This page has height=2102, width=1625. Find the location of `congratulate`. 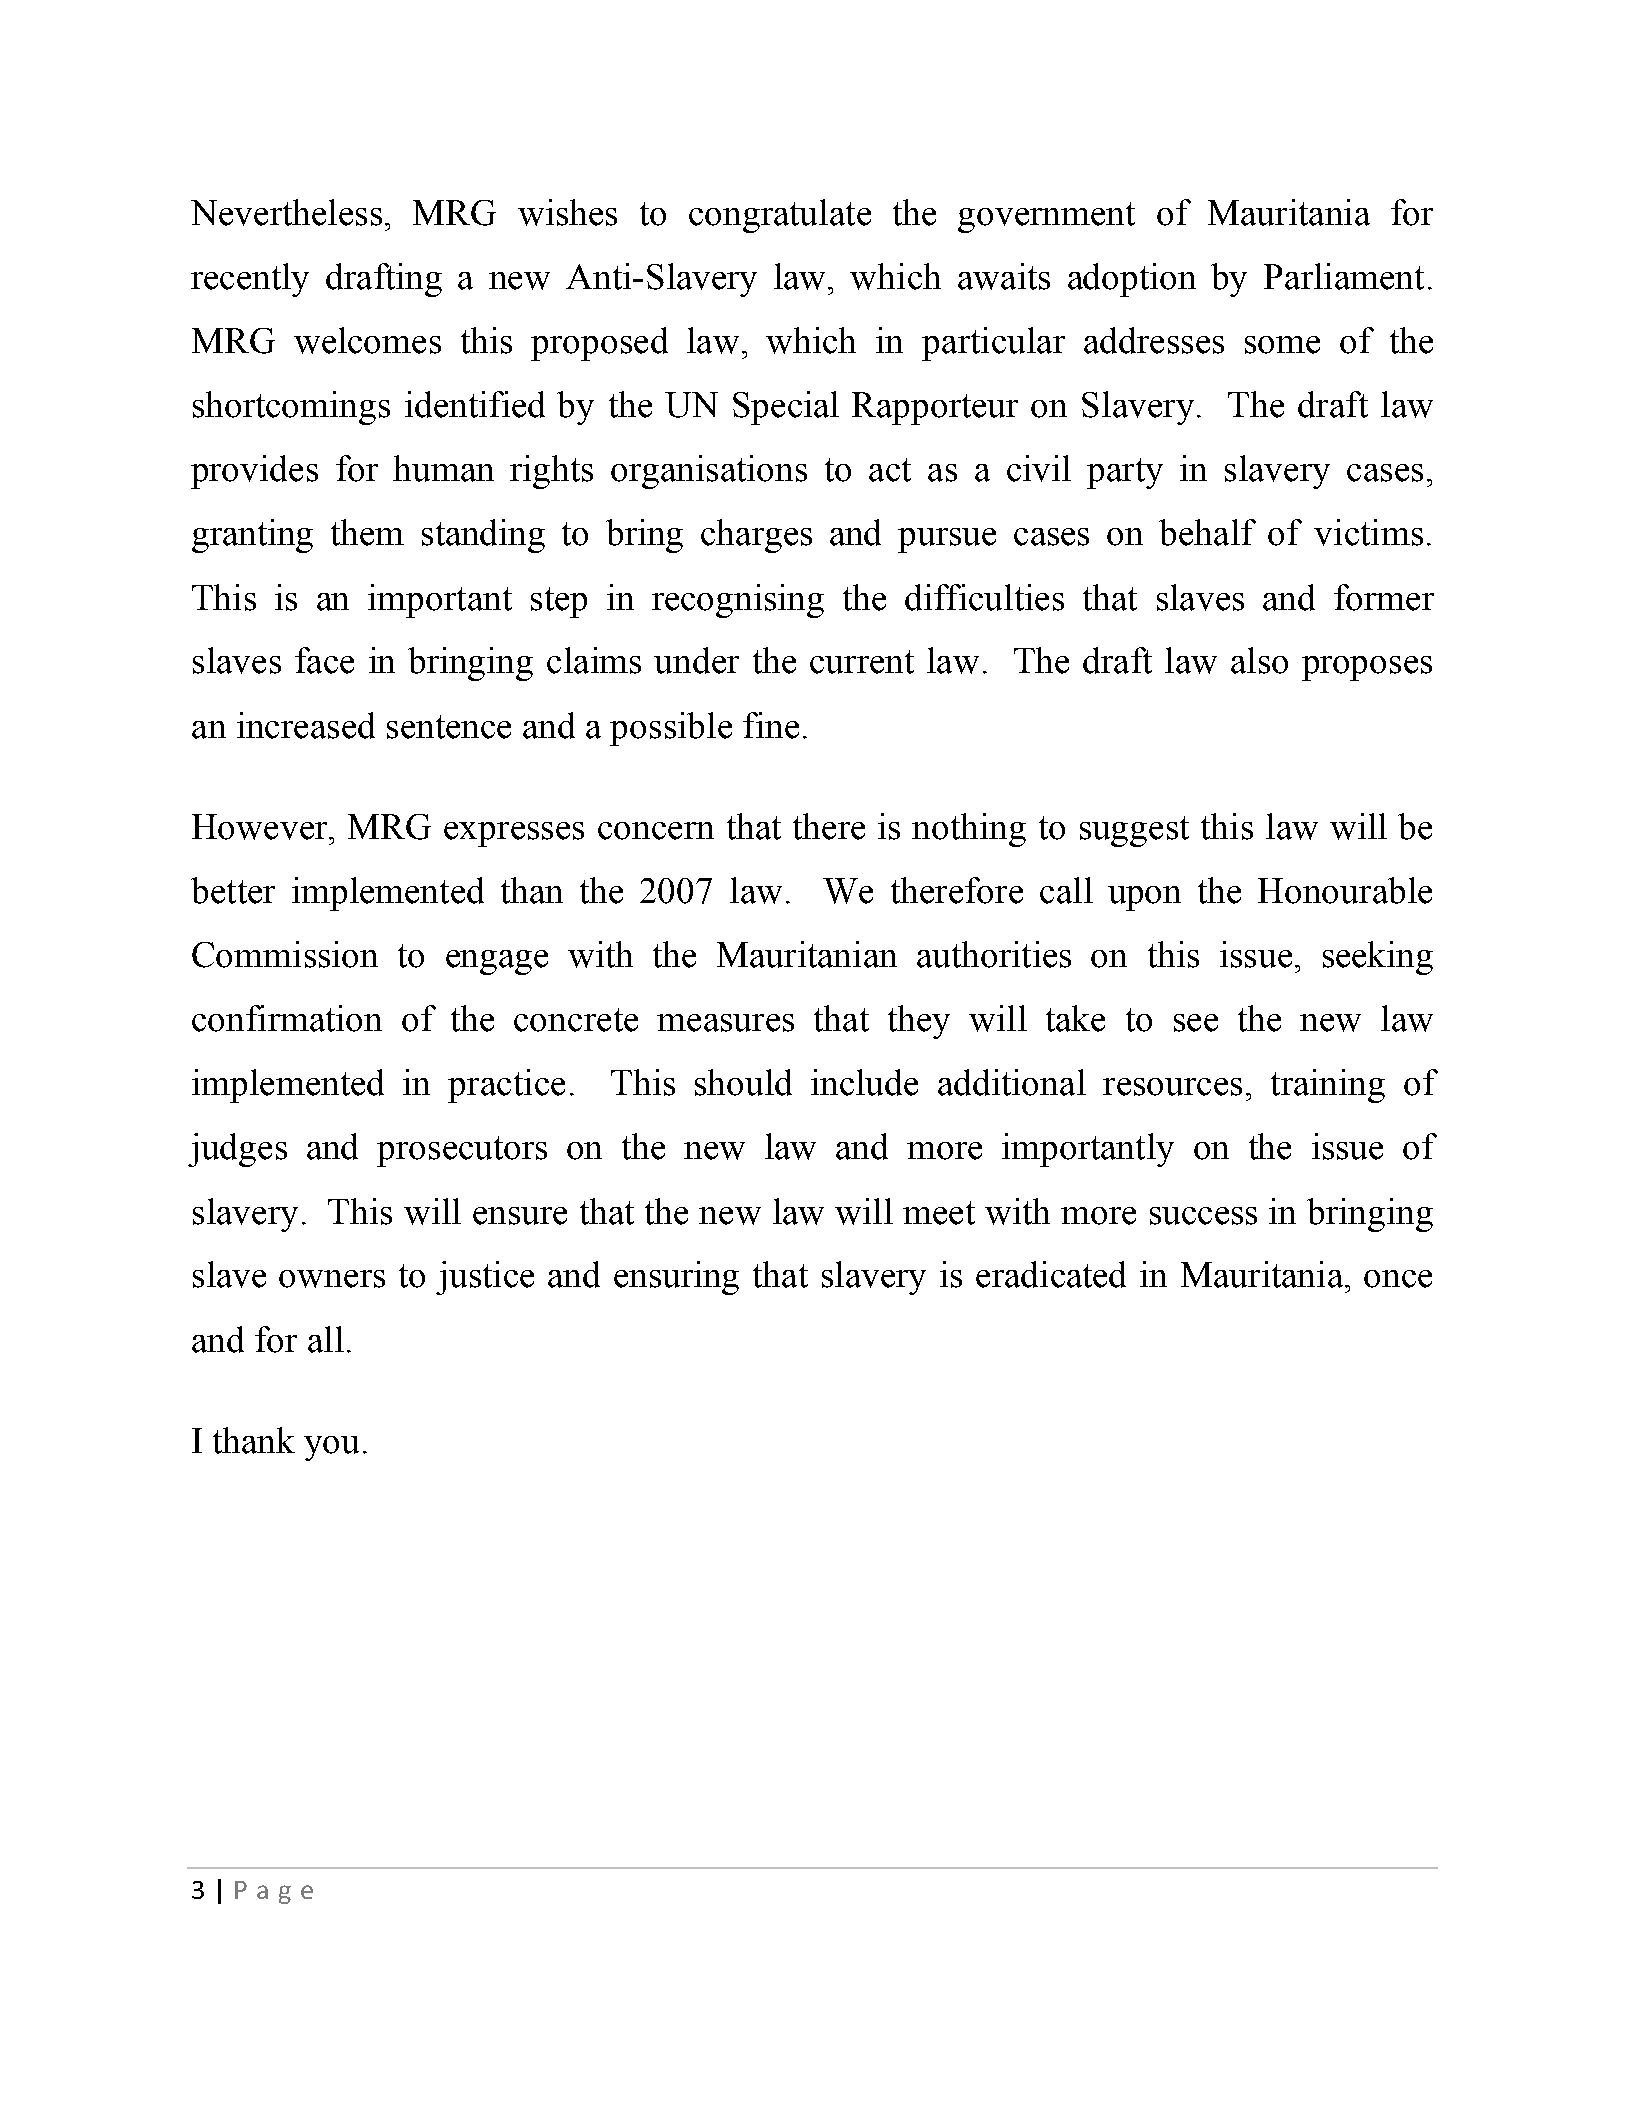

congratulate is located at coordinates (780, 216).
